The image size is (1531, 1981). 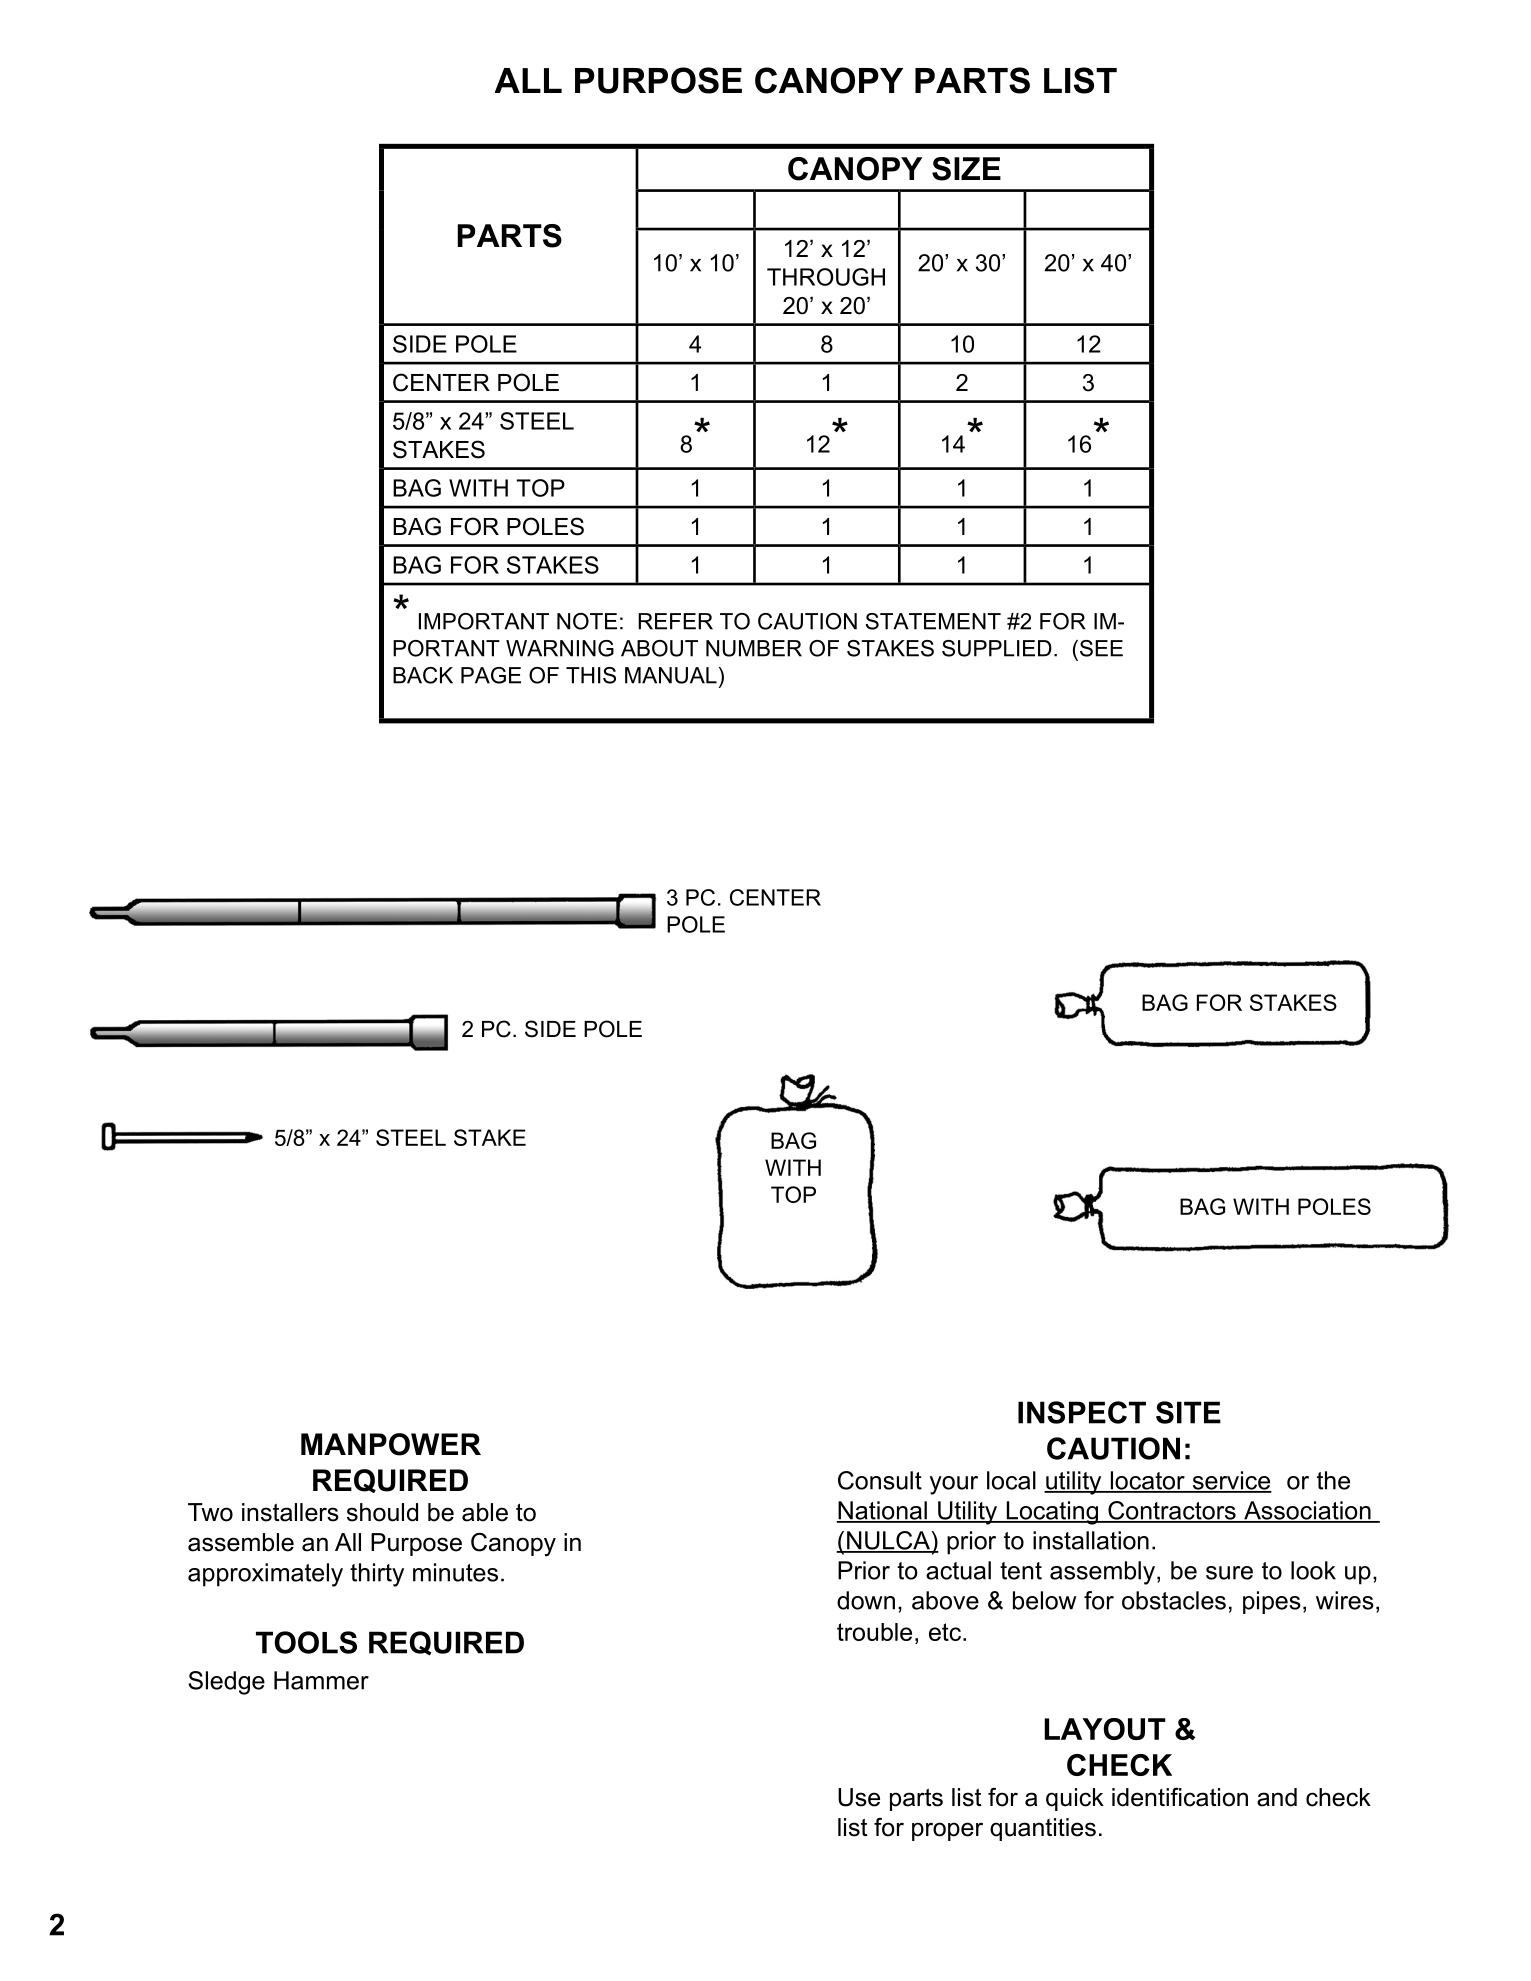 What do you see at coordinates (859, 1797) in the screenshot?
I see `Use` at bounding box center [859, 1797].
